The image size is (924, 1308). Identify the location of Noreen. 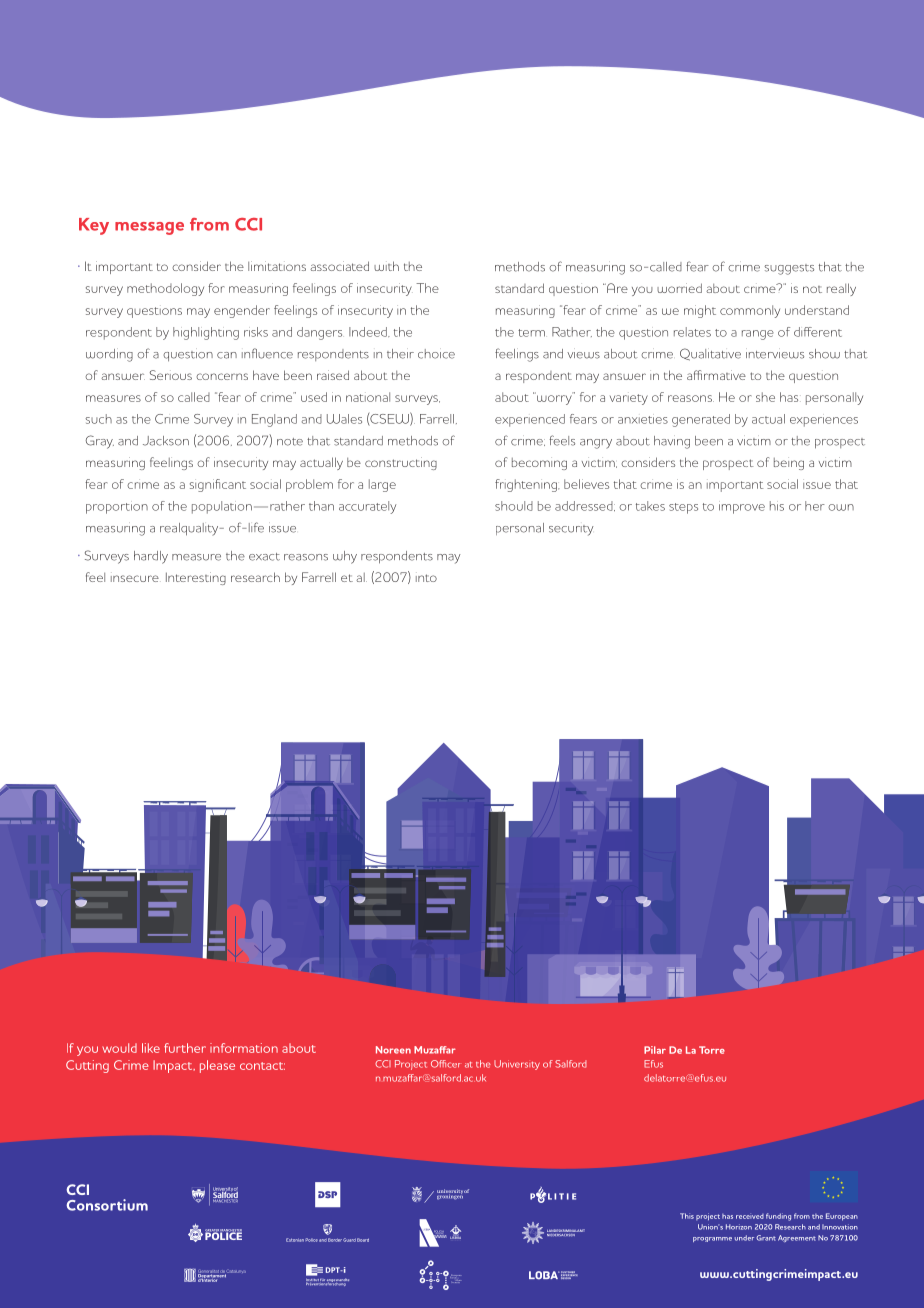
(393, 1050).
